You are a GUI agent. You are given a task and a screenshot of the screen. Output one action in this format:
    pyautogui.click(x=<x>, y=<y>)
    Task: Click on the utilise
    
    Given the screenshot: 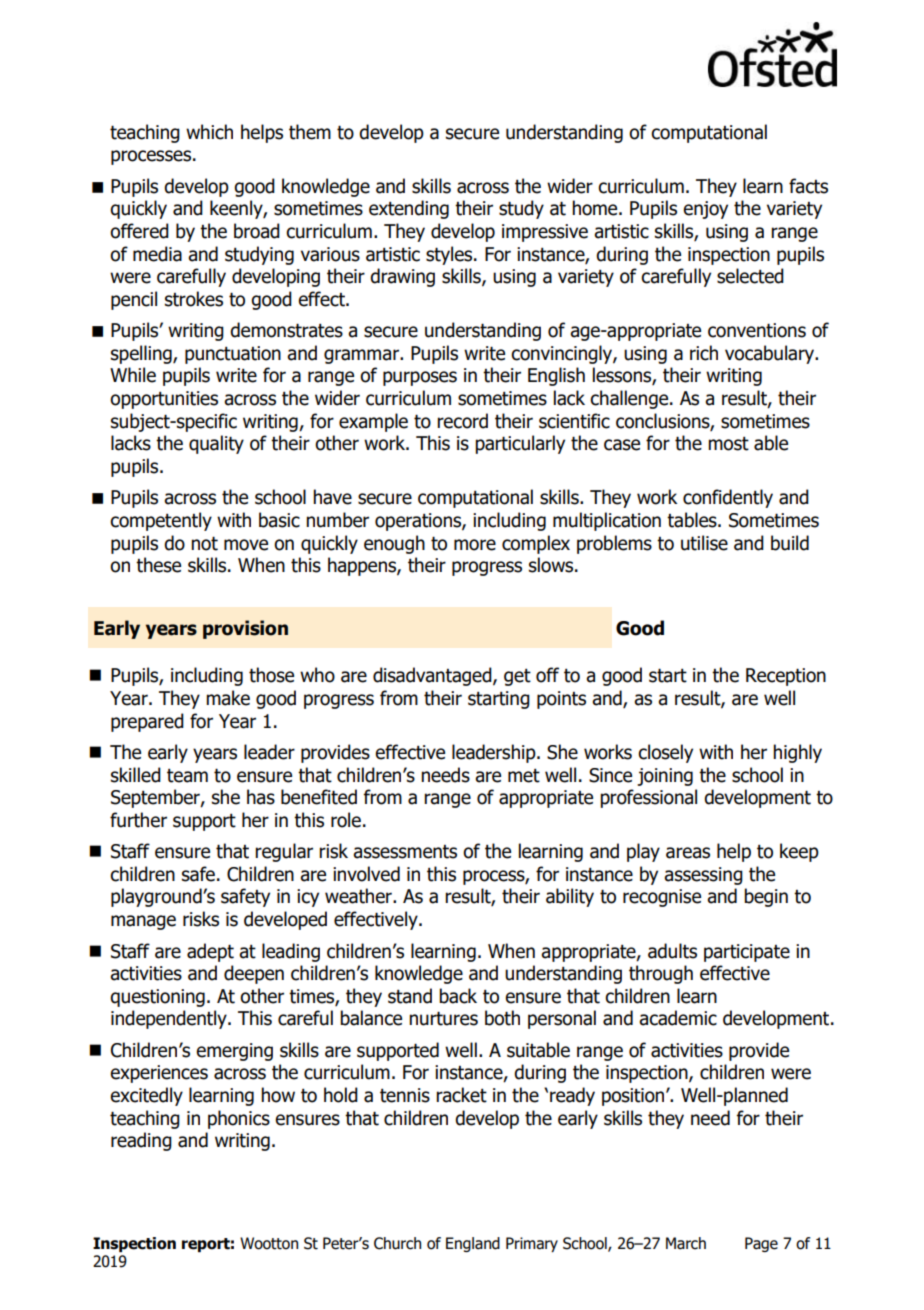 What is the action you would take?
    pyautogui.click(x=704, y=543)
